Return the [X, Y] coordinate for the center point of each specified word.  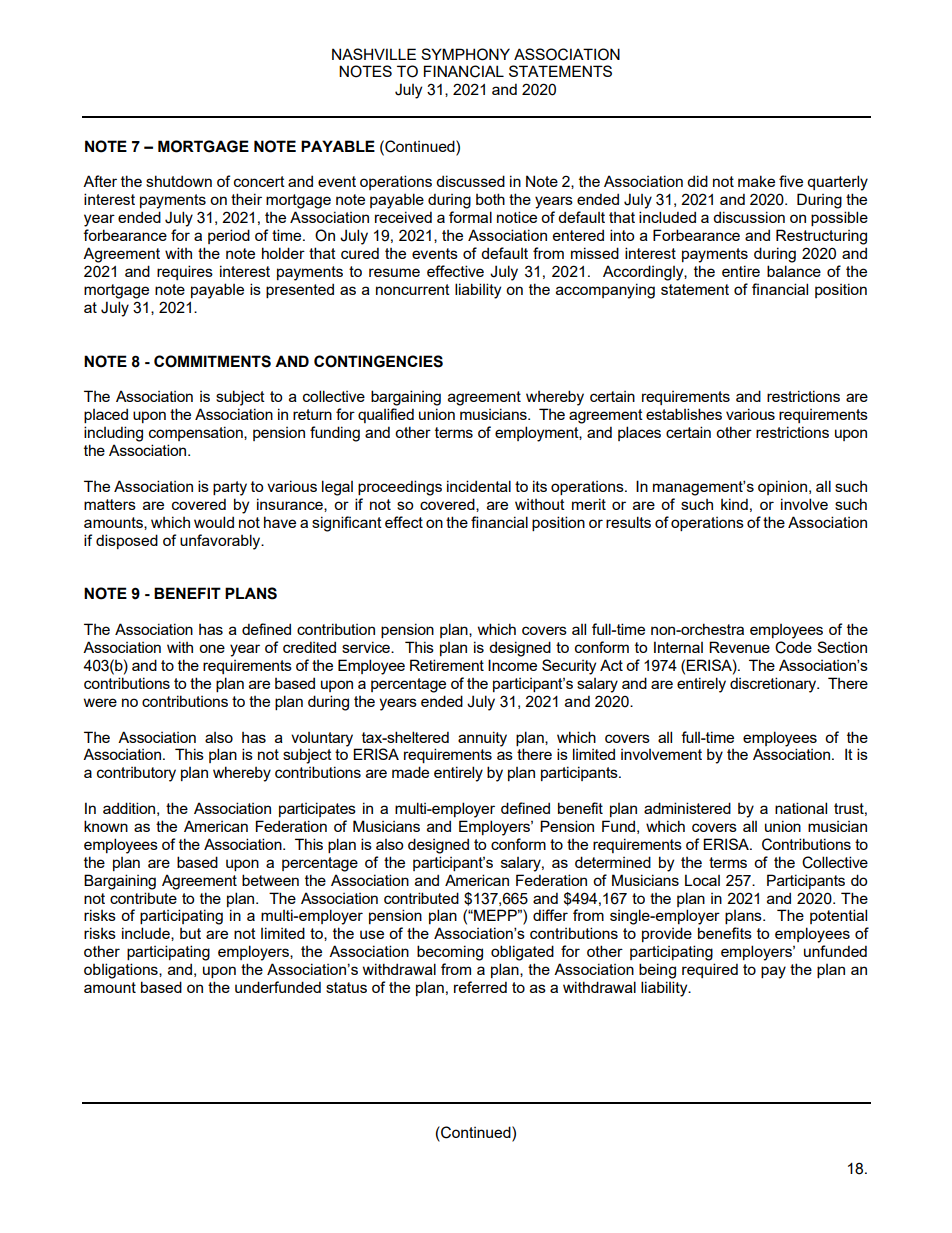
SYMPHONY [465, 54]
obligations [122, 971]
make [756, 181]
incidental [479, 486]
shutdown [179, 181]
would [214, 522]
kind [734, 504]
